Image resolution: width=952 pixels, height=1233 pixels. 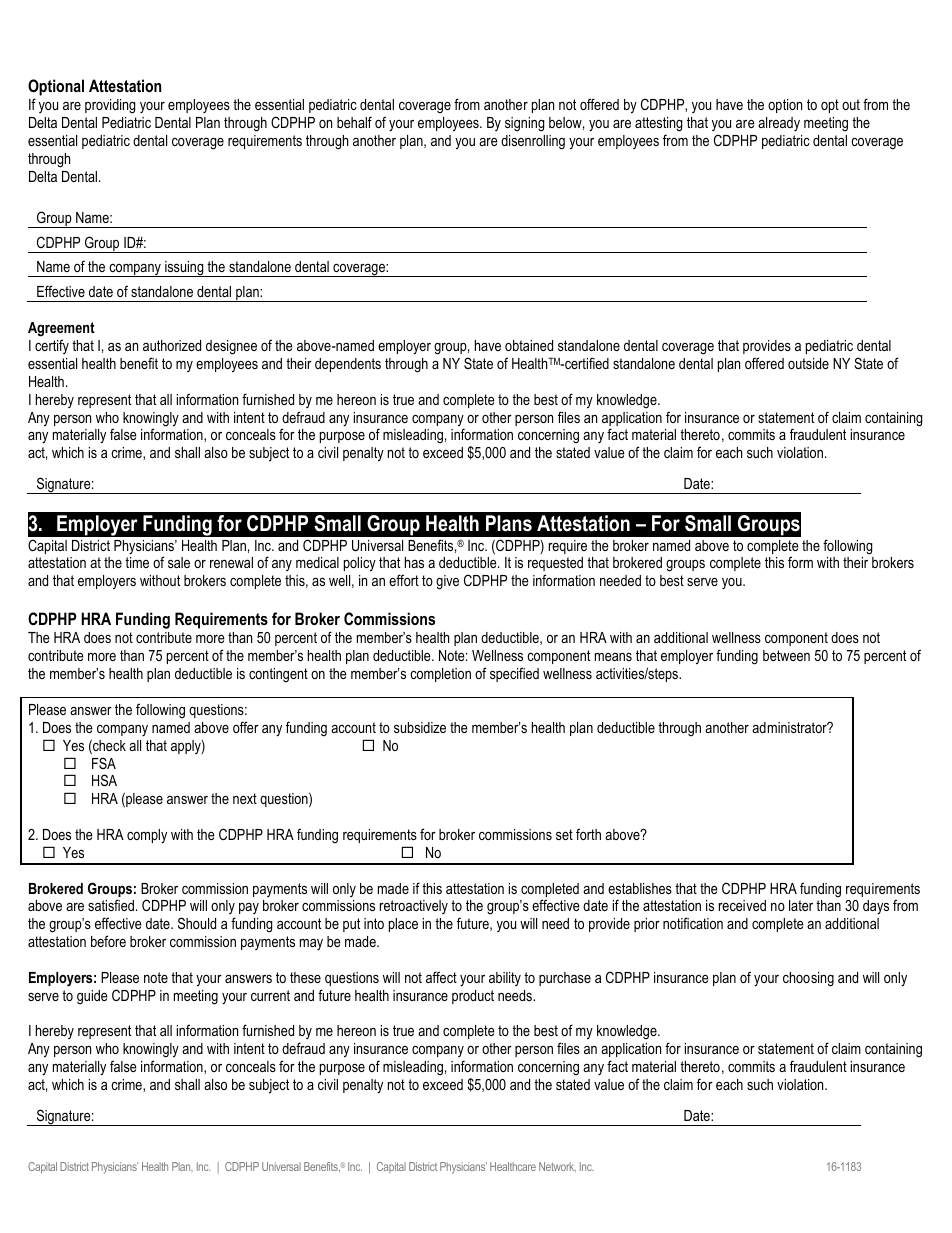 I want to click on Network, so click(x=557, y=1167).
